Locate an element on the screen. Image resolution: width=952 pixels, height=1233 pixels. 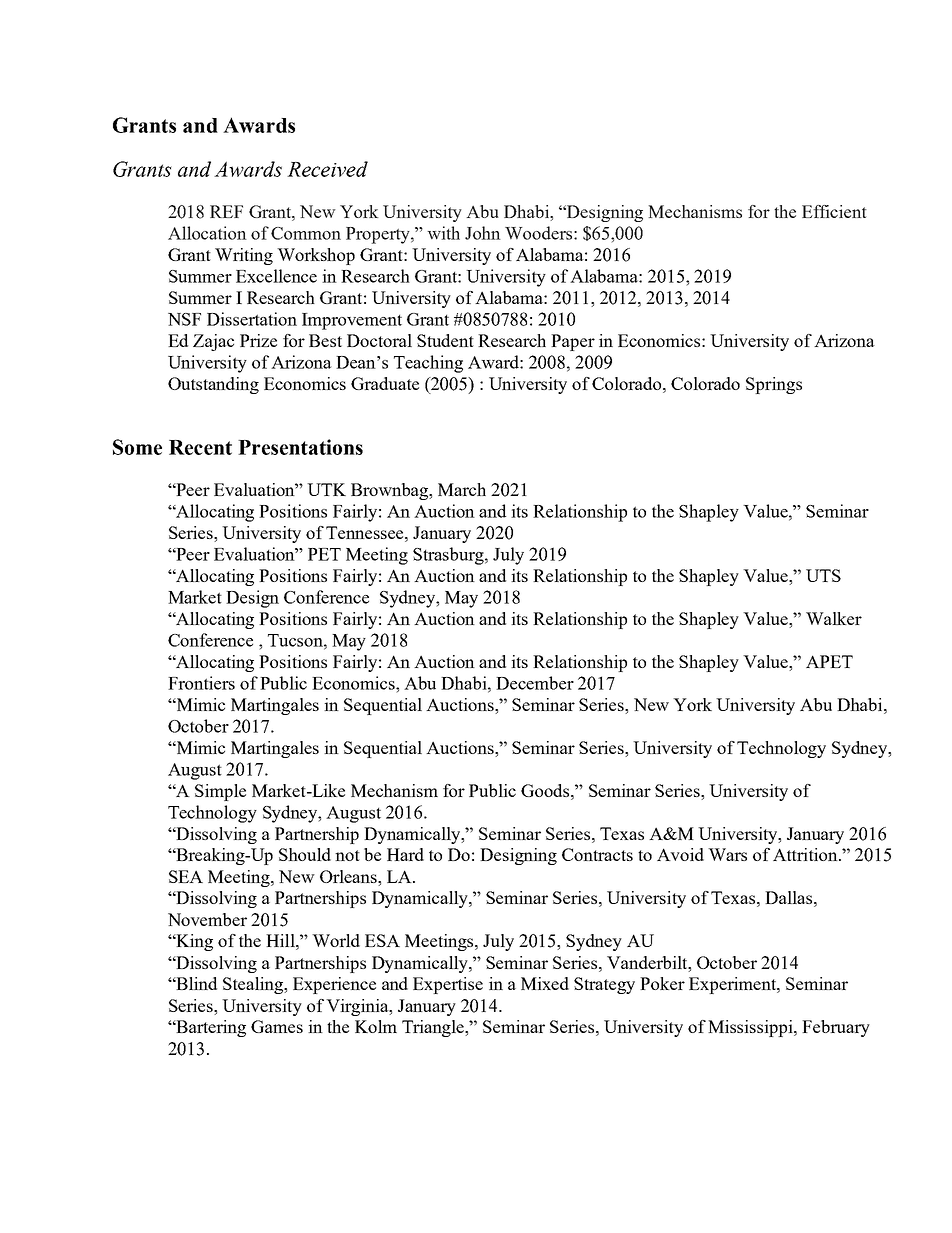
Simple is located at coordinates (220, 792).
